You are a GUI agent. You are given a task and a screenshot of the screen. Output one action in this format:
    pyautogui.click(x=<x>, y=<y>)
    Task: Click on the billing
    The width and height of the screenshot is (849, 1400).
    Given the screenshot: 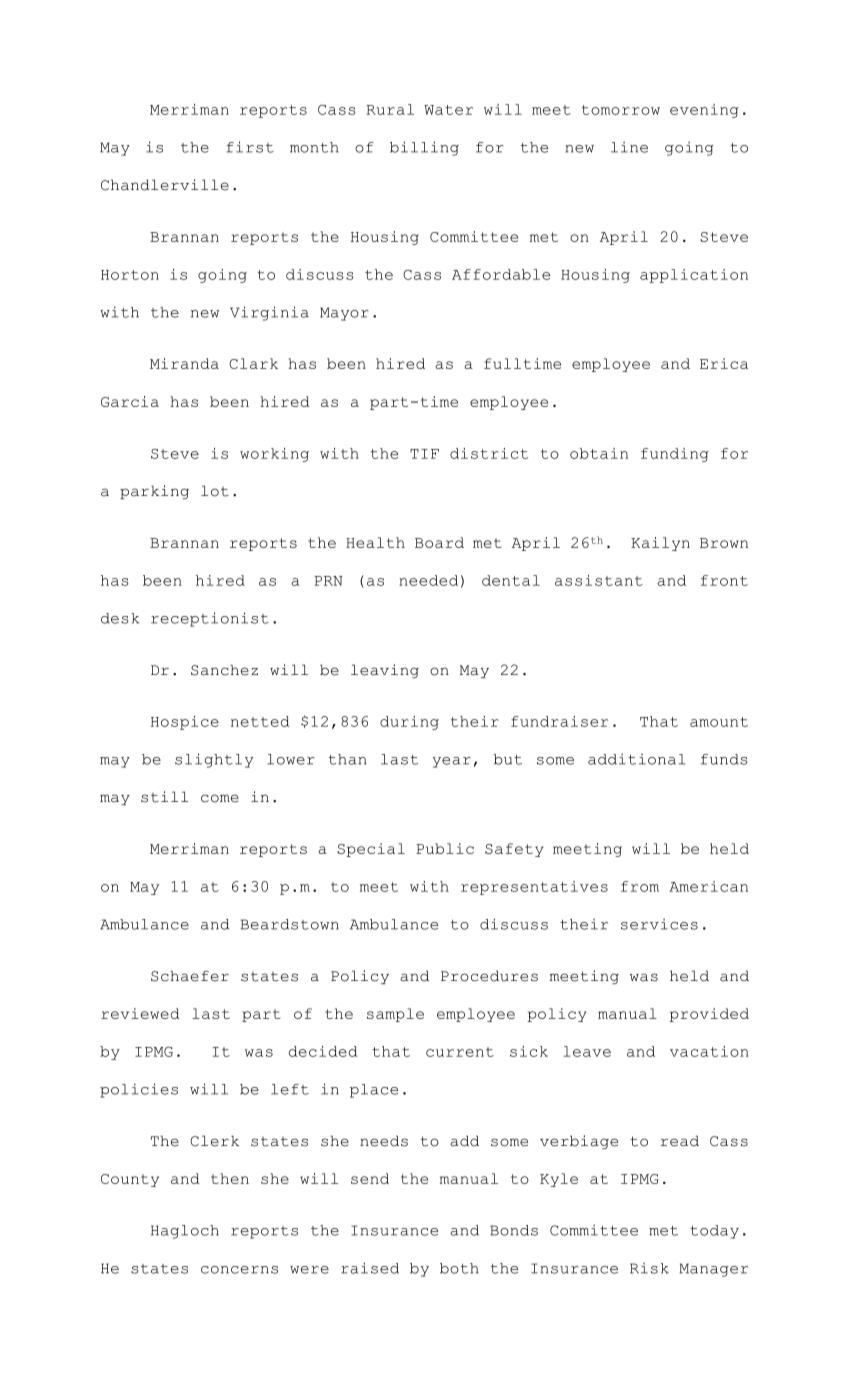 What is the action you would take?
    pyautogui.click(x=424, y=148)
